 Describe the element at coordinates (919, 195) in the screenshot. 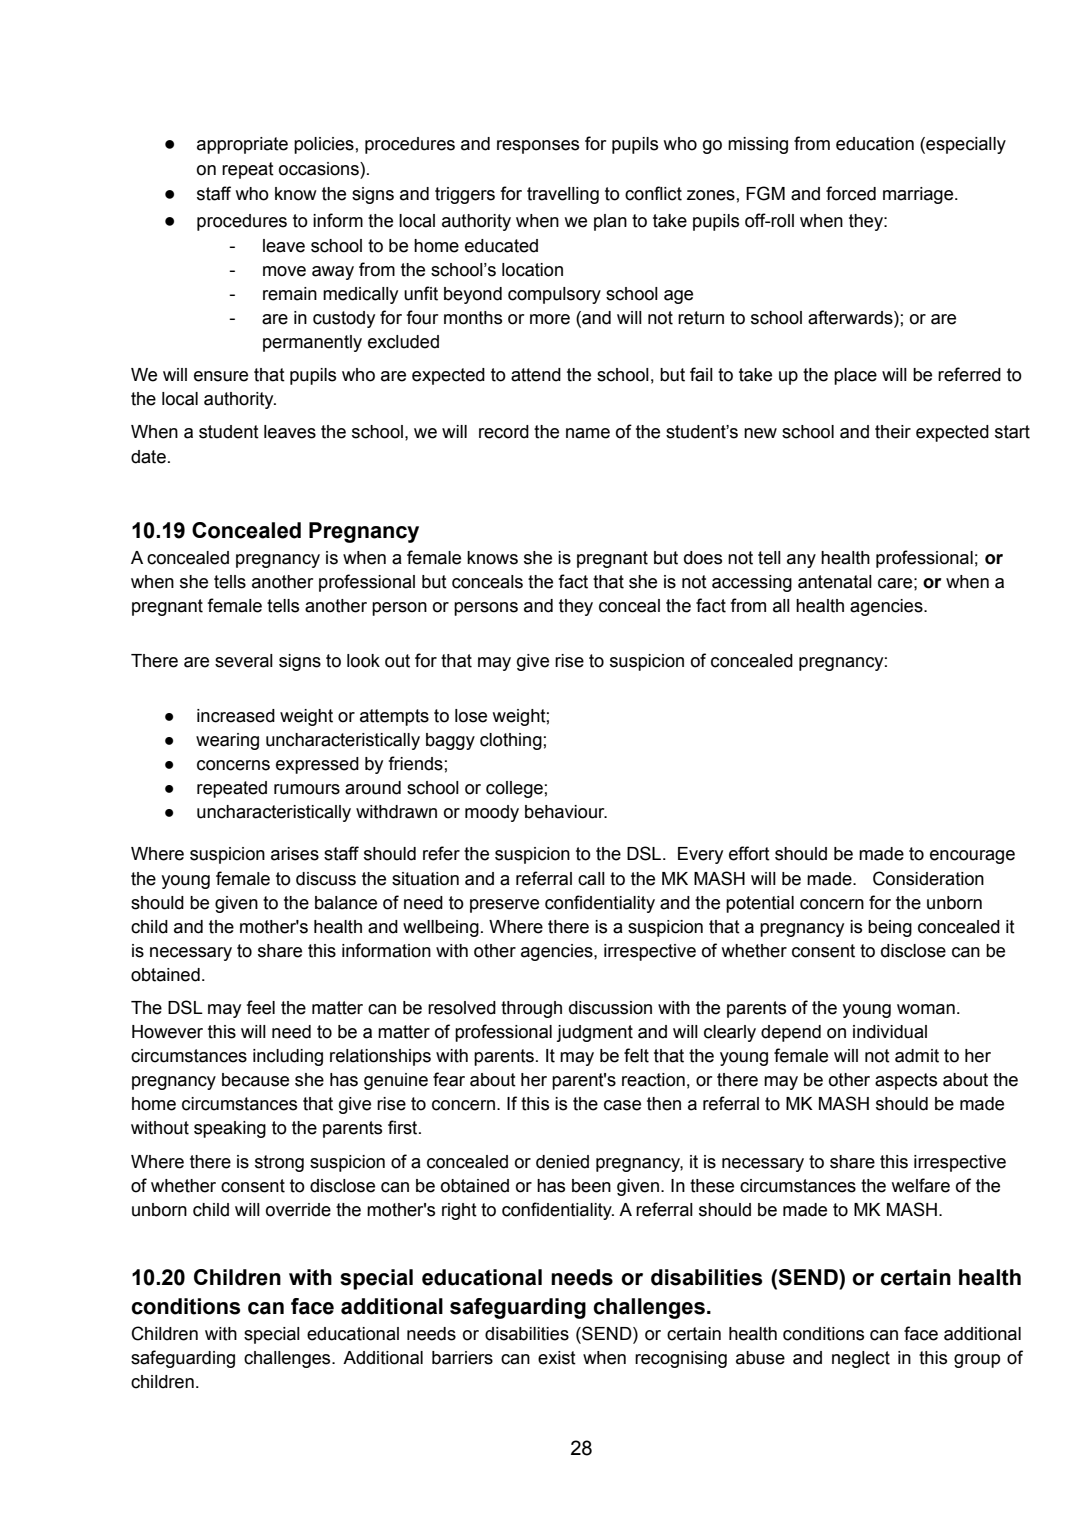

I see `marriage` at that location.
